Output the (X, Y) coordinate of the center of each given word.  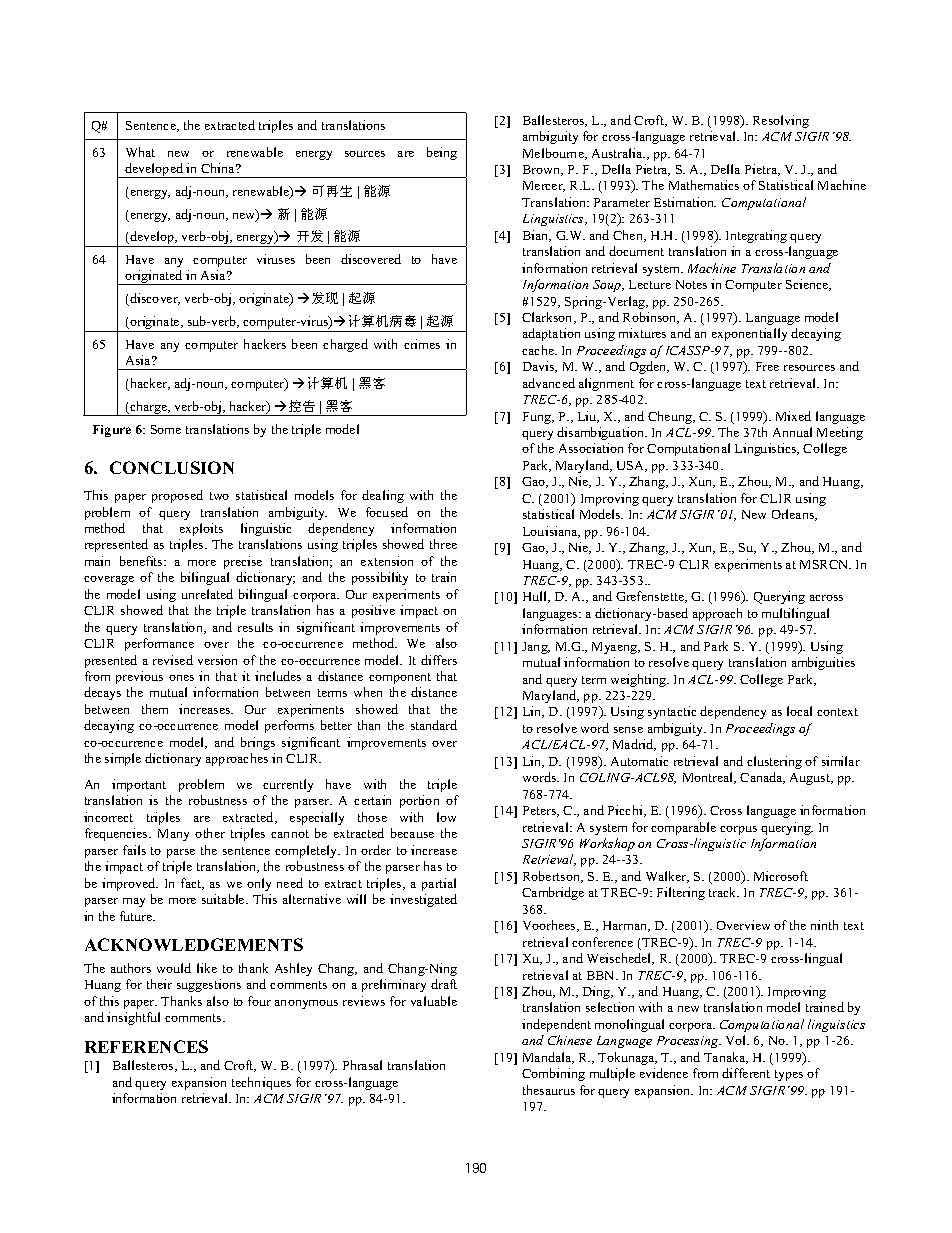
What (140, 152)
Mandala (548, 1058)
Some (166, 429)
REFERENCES (146, 1046)
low (446, 817)
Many (173, 835)
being (442, 153)
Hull (536, 597)
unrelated (207, 594)
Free (767, 366)
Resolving (781, 121)
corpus (738, 830)
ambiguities (823, 663)
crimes (422, 344)
